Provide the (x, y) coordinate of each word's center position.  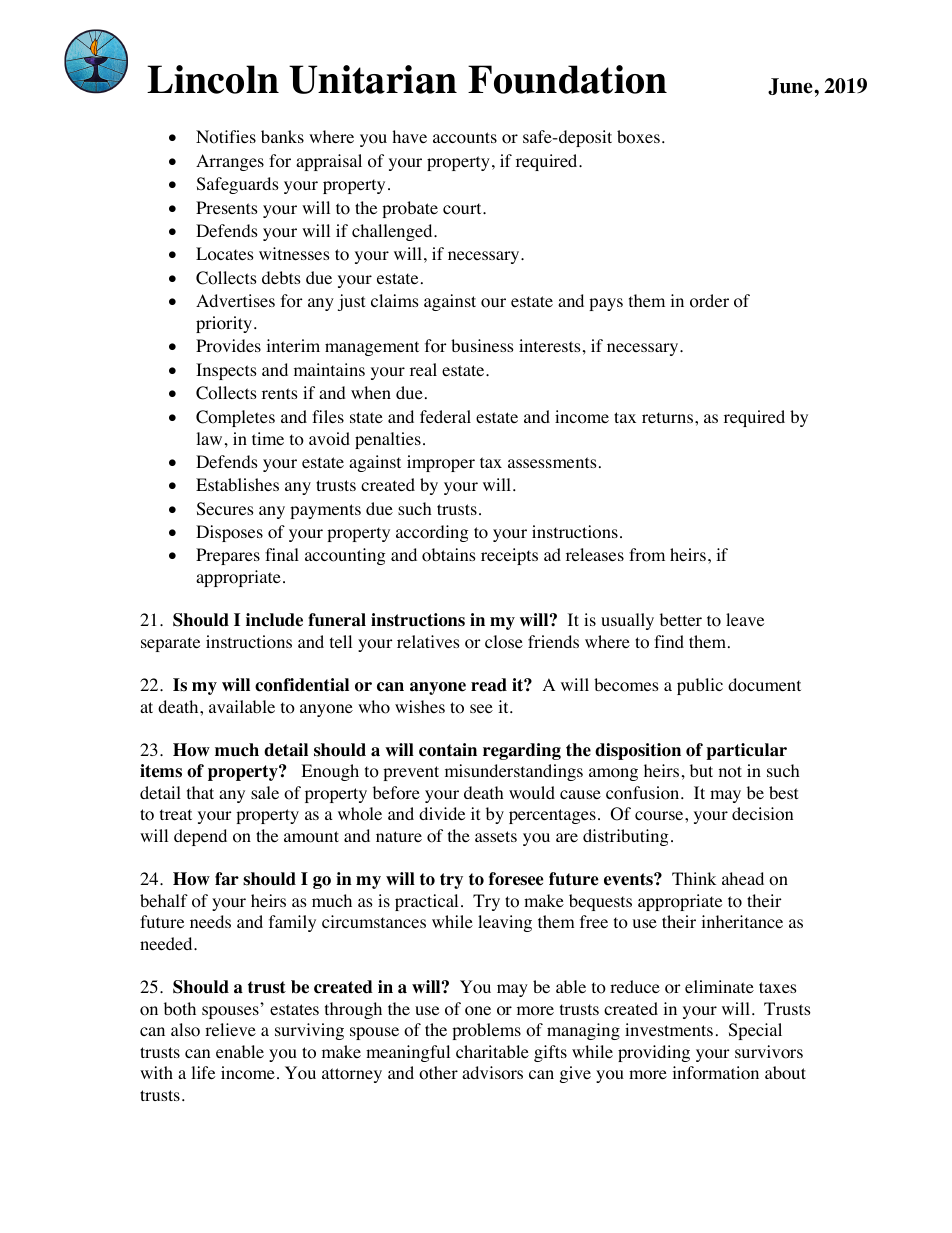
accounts (465, 138)
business (482, 345)
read (489, 685)
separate (170, 644)
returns (669, 417)
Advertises (235, 300)
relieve (230, 1029)
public (700, 686)
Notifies (226, 137)
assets (496, 836)
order (709, 301)
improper (441, 463)
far (227, 879)
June (791, 86)
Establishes (237, 484)
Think (694, 878)
